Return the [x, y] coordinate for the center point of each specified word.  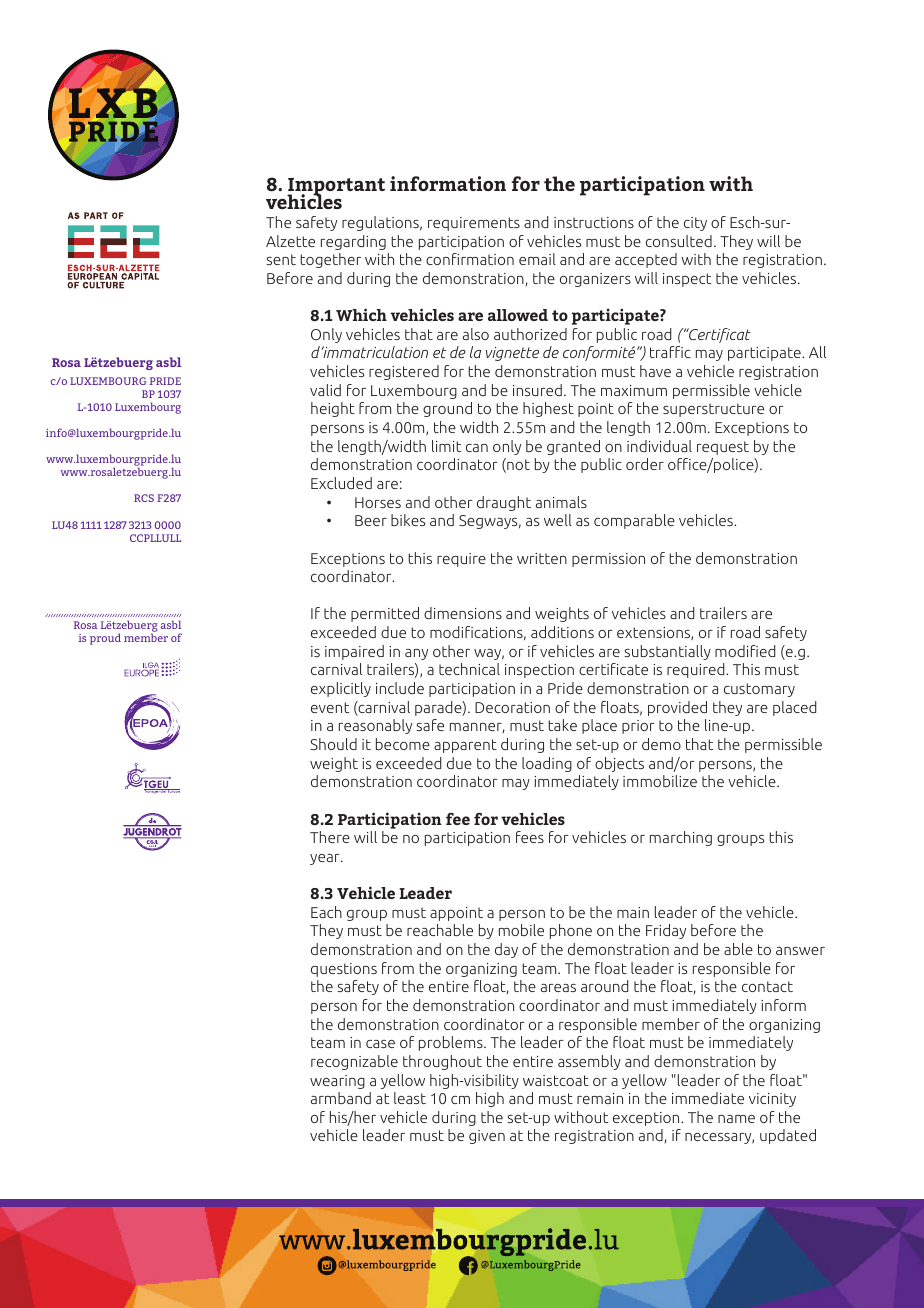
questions [344, 970]
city [695, 224]
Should [333, 744]
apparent [465, 746]
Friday [666, 931]
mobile [521, 930]
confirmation [470, 259]
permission [608, 560]
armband [341, 1098]
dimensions [463, 613]
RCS [144, 498]
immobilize [660, 781]
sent [281, 259]
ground [447, 409]
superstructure [713, 410]
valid [325, 390]
